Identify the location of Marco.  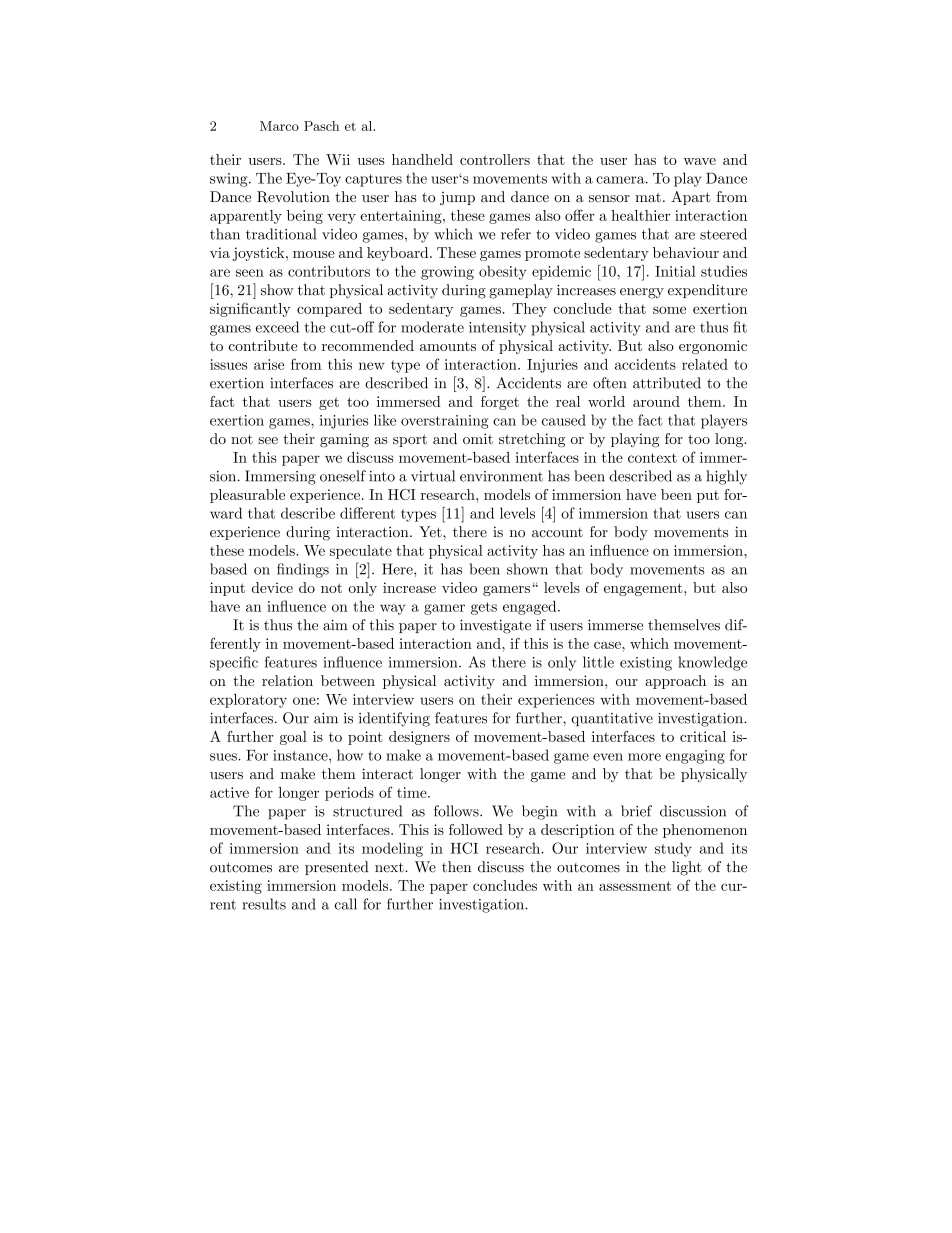
(279, 126).
